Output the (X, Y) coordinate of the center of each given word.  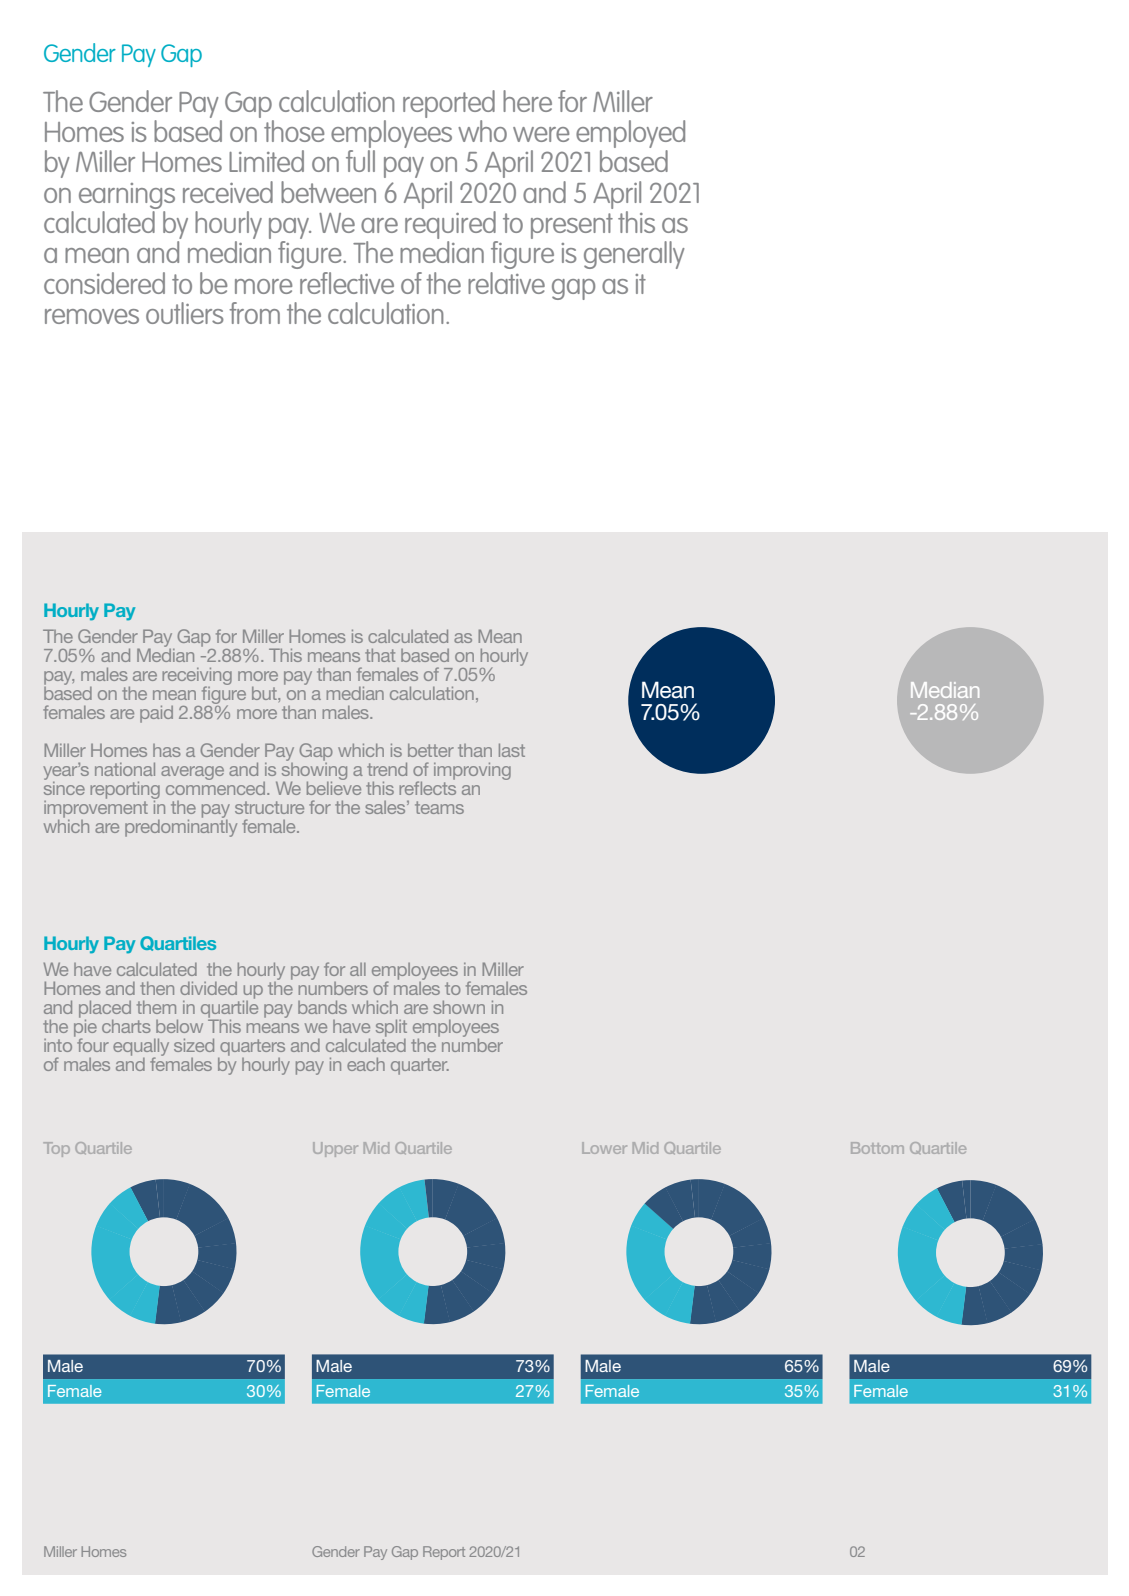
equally (141, 1048)
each (366, 1064)
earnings (127, 196)
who (482, 131)
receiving (197, 677)
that (380, 655)
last (512, 750)
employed (630, 135)
